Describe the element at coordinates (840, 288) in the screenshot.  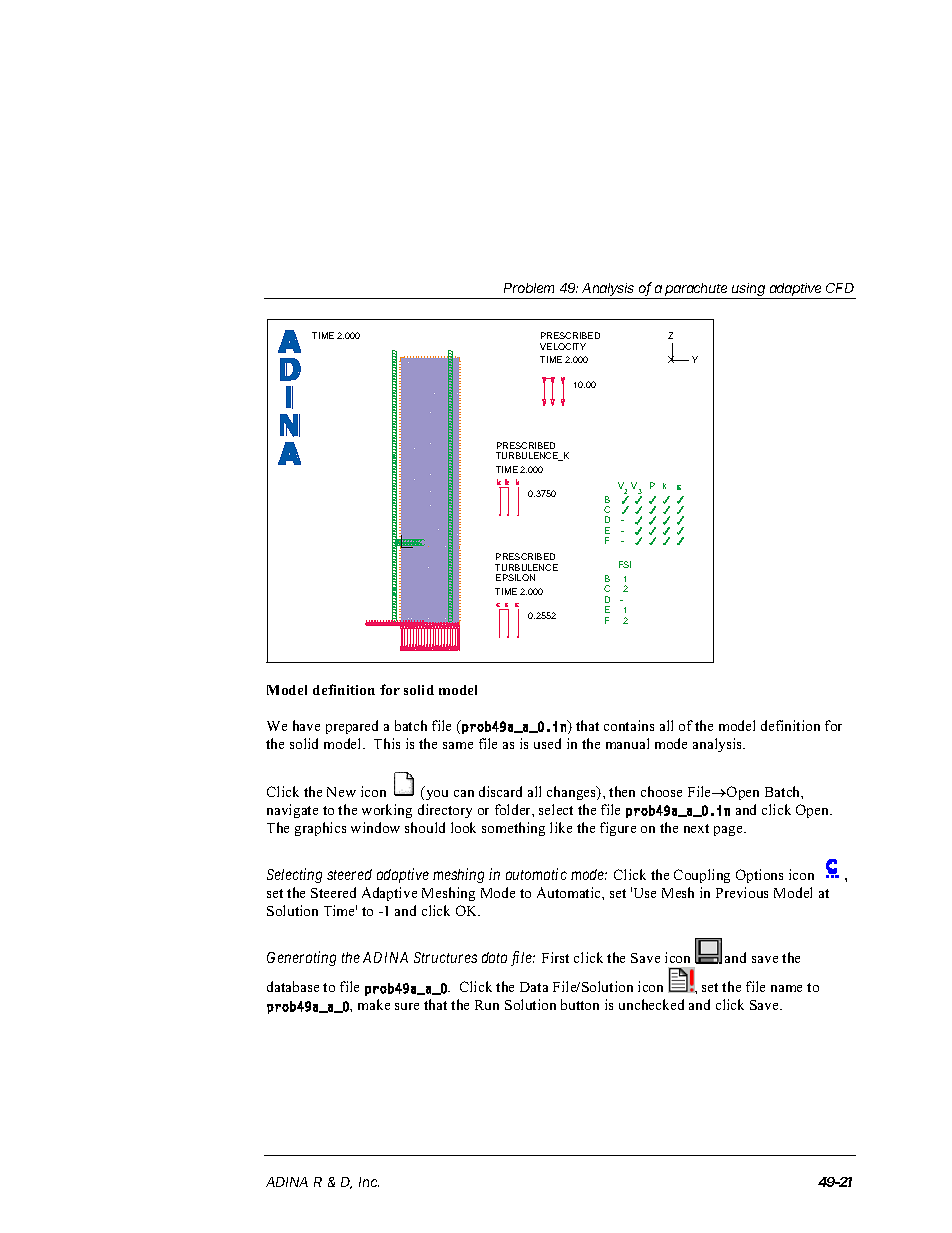
I see `CFD` at that location.
